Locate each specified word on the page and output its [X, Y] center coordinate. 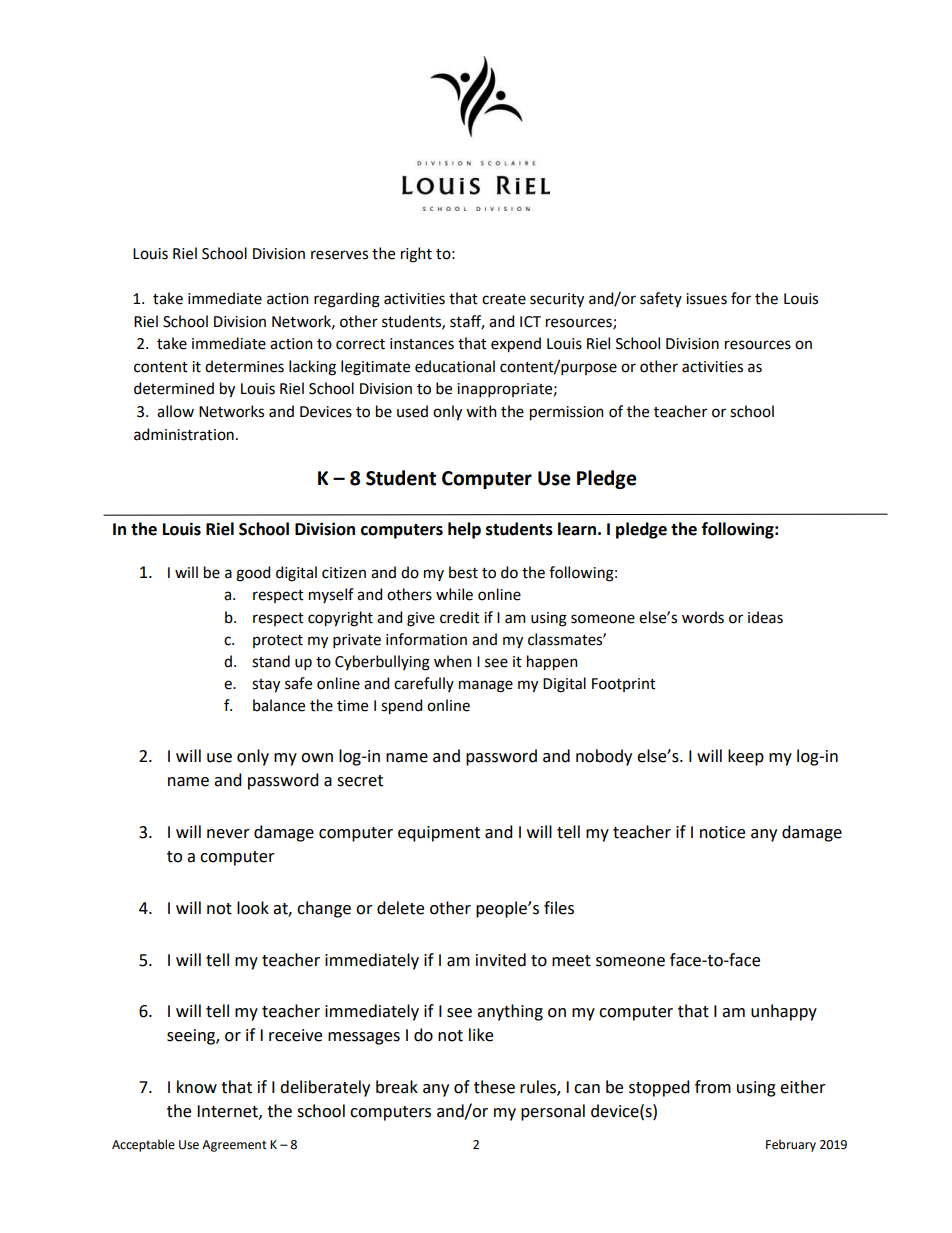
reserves [339, 255]
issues [706, 299]
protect [278, 641]
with [481, 411]
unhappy [784, 1012]
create [504, 299]
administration [184, 434]
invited [501, 960]
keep [746, 757]
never [228, 834]
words [703, 617]
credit [460, 617]
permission [567, 413]
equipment [439, 834]
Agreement [234, 1146]
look [253, 908]
